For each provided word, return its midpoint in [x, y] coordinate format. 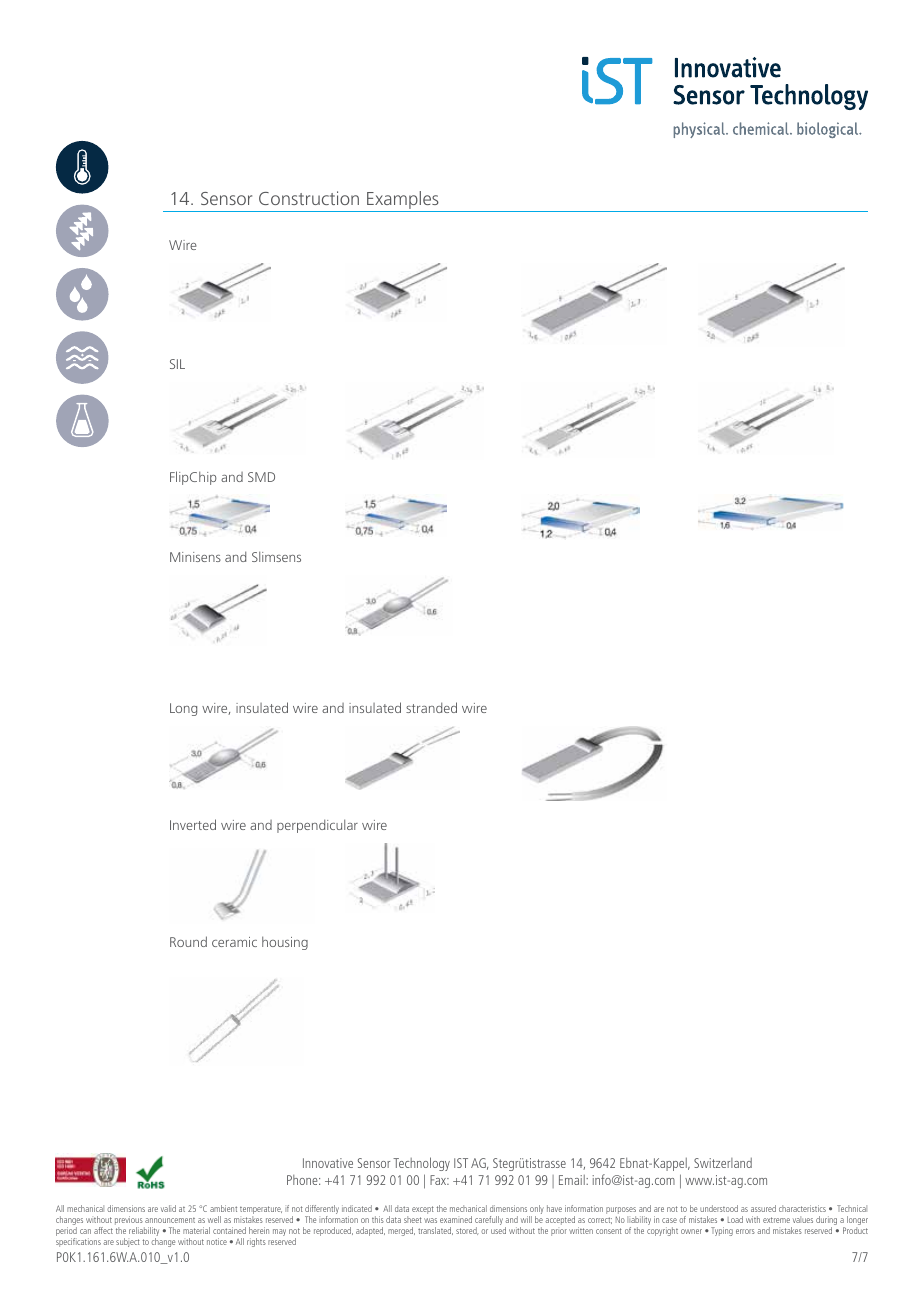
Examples [403, 201]
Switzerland [723, 1163]
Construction [309, 198]
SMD [261, 477]
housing [285, 943]
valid [168, 1208]
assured [763, 1208]
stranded [431, 707]
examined [456, 1219]
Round [188, 941]
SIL [177, 364]
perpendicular [317, 826]
